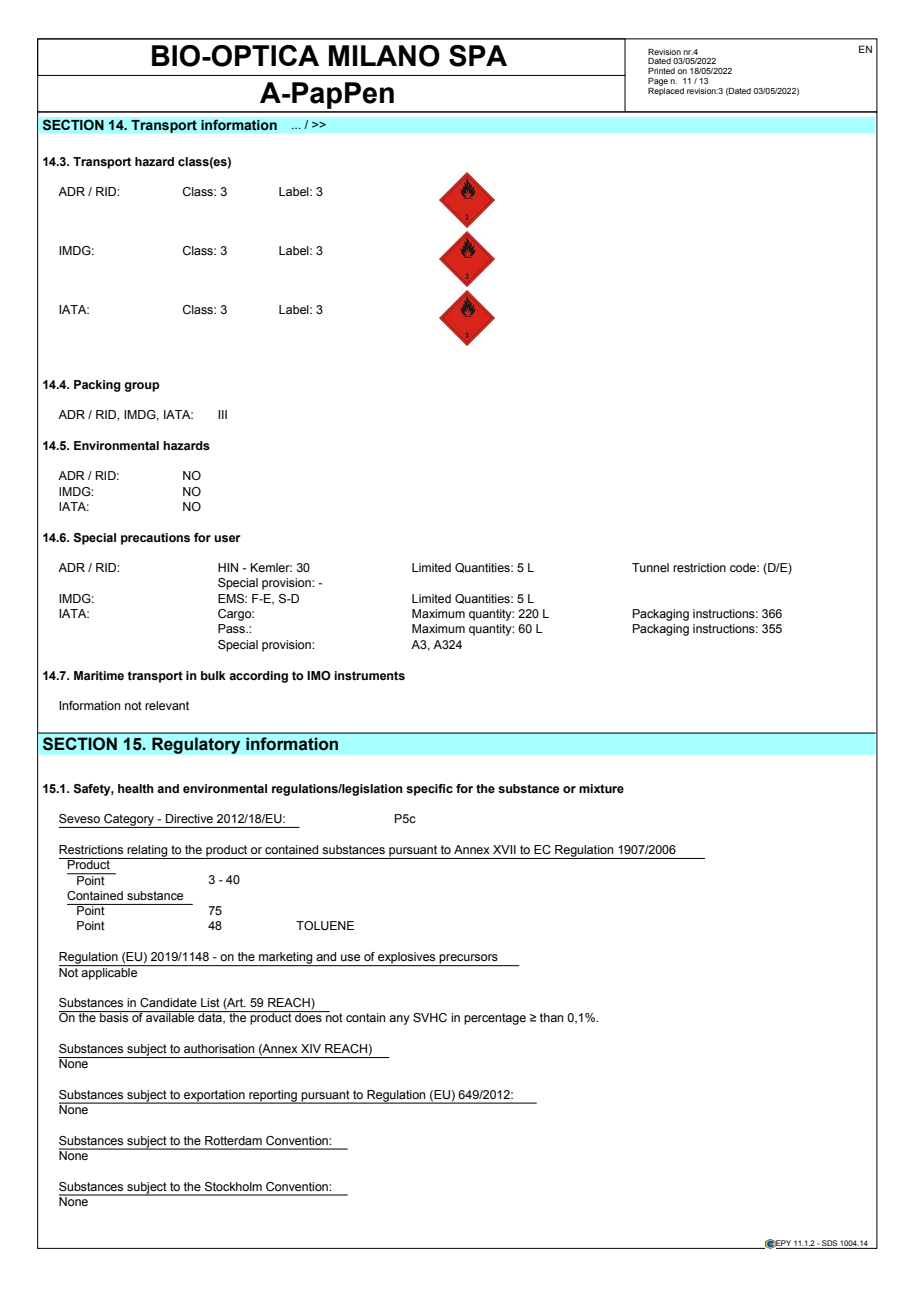  What do you see at coordinates (369, 675) in the document?
I see `instruments` at bounding box center [369, 675].
